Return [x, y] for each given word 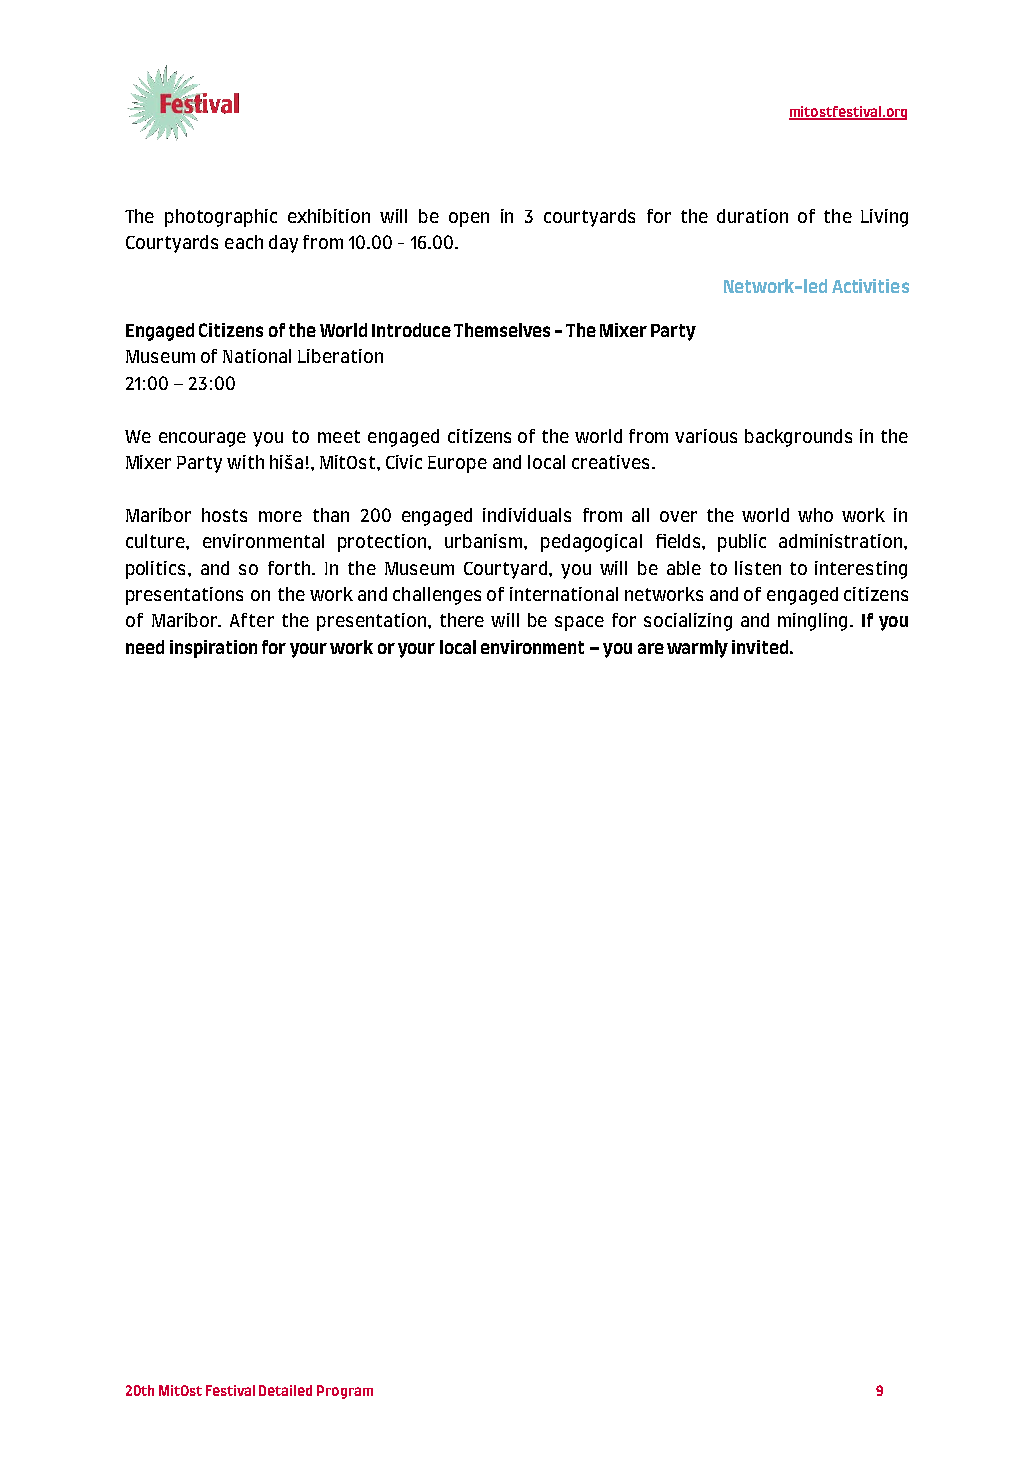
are [651, 648]
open [469, 219]
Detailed [285, 1390]
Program [345, 1392]
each [244, 242]
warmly [697, 649]
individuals [527, 515]
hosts [224, 515]
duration [752, 216]
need [145, 647]
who [815, 515]
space [579, 623]
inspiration [213, 649]
